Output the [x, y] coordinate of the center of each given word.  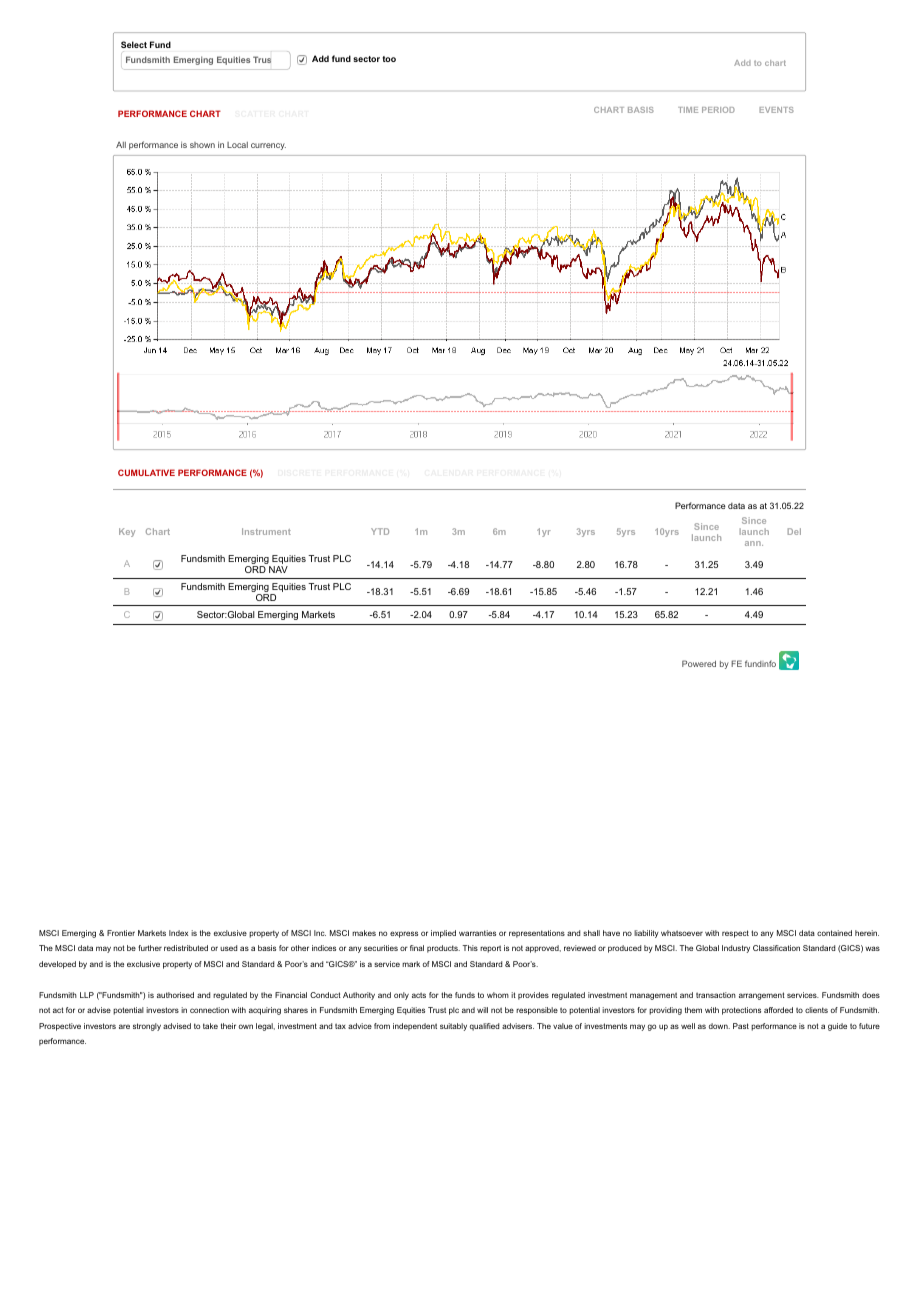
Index [178, 933]
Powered [699, 663]
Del [794, 531]
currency [268, 146]
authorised [175, 995]
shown [202, 145]
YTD [380, 531]
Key [127, 532]
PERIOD [718, 110]
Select [134, 44]
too [389, 59]
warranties [477, 933]
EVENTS [776, 110]
